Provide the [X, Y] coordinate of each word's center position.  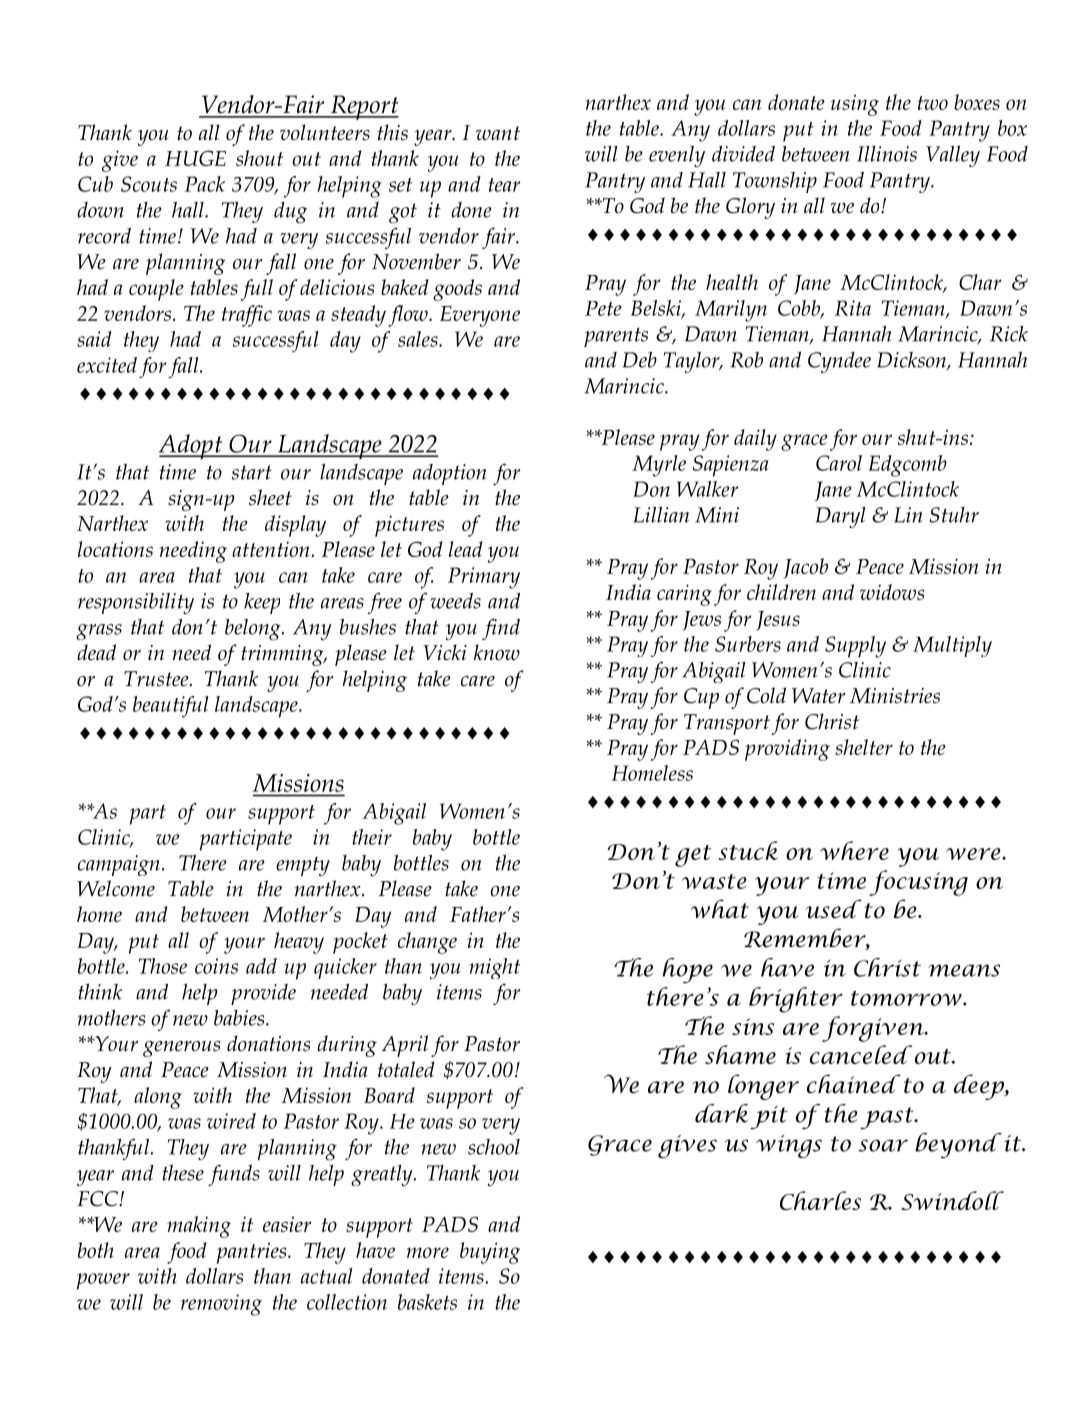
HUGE [195, 158]
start [252, 472]
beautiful [171, 707]
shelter [864, 747]
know [497, 652]
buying [490, 1253]
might [494, 968]
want [498, 133]
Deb [640, 360]
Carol [839, 463]
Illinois [887, 154]
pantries [253, 1253]
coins [216, 966]
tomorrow [907, 998]
